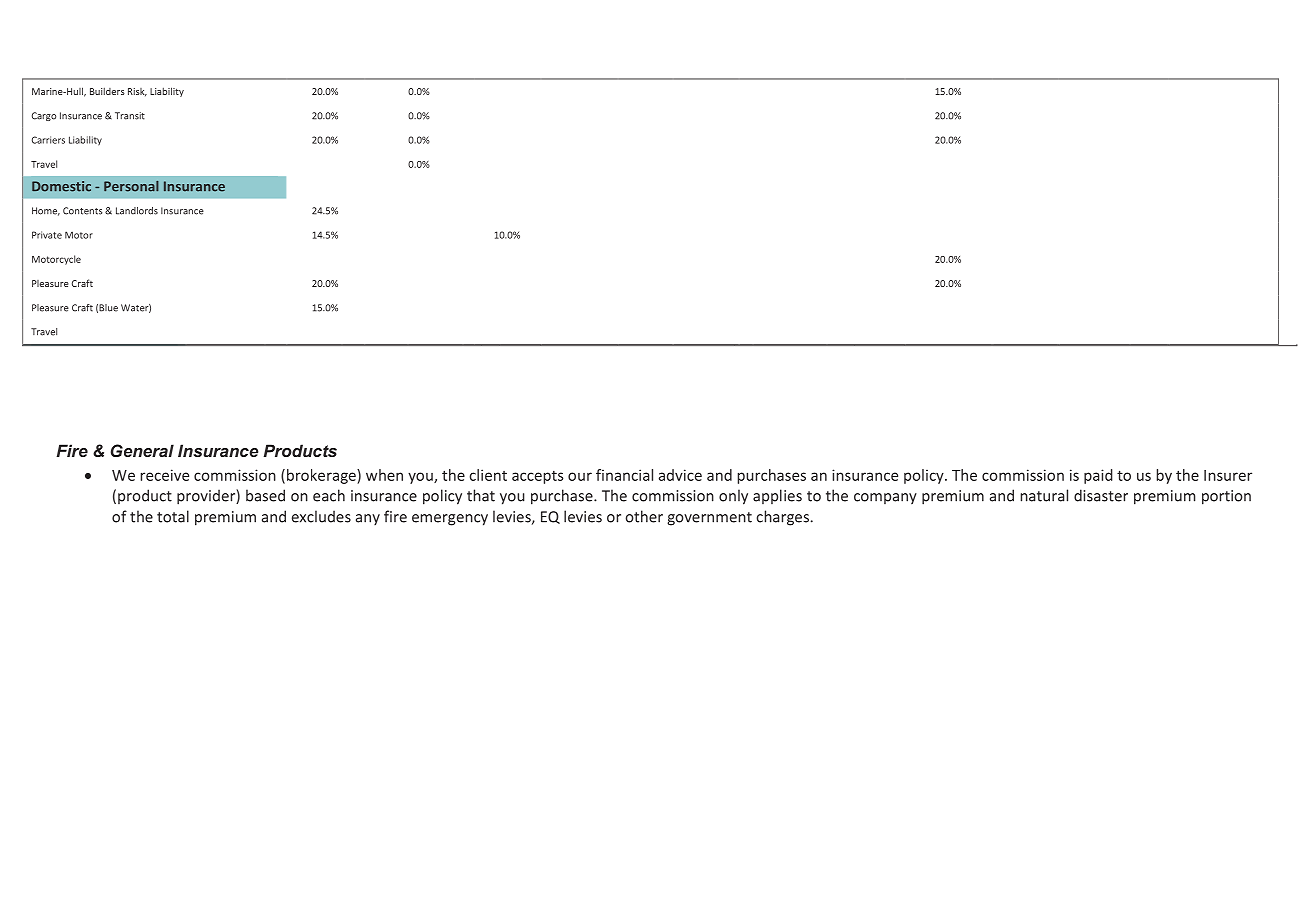 Image resolution: width=1308 pixels, height=924 pixels. Describe the element at coordinates (47, 235) in the screenshot. I see `Private` at that location.
